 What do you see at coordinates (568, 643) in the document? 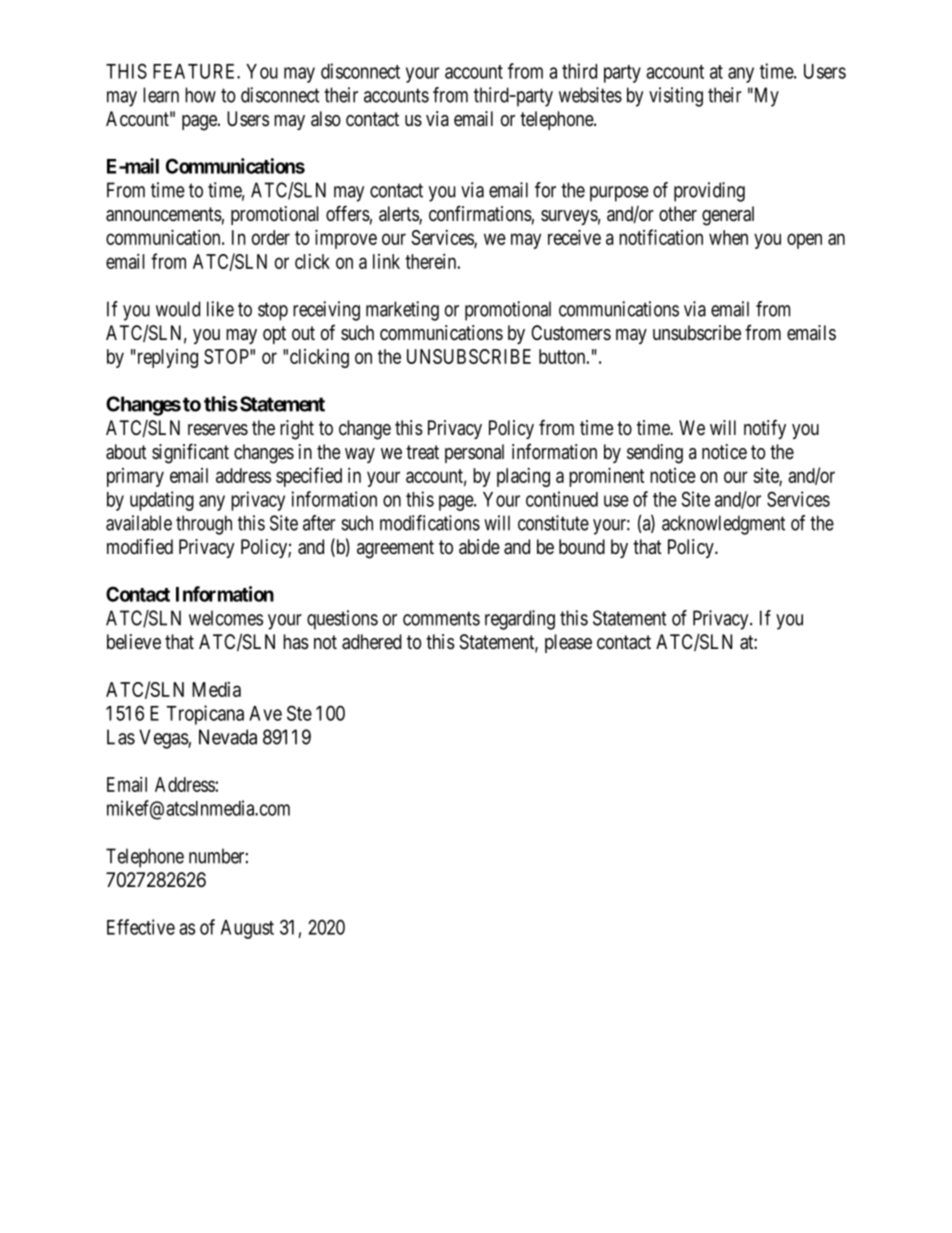
I see `please` at bounding box center [568, 643].
